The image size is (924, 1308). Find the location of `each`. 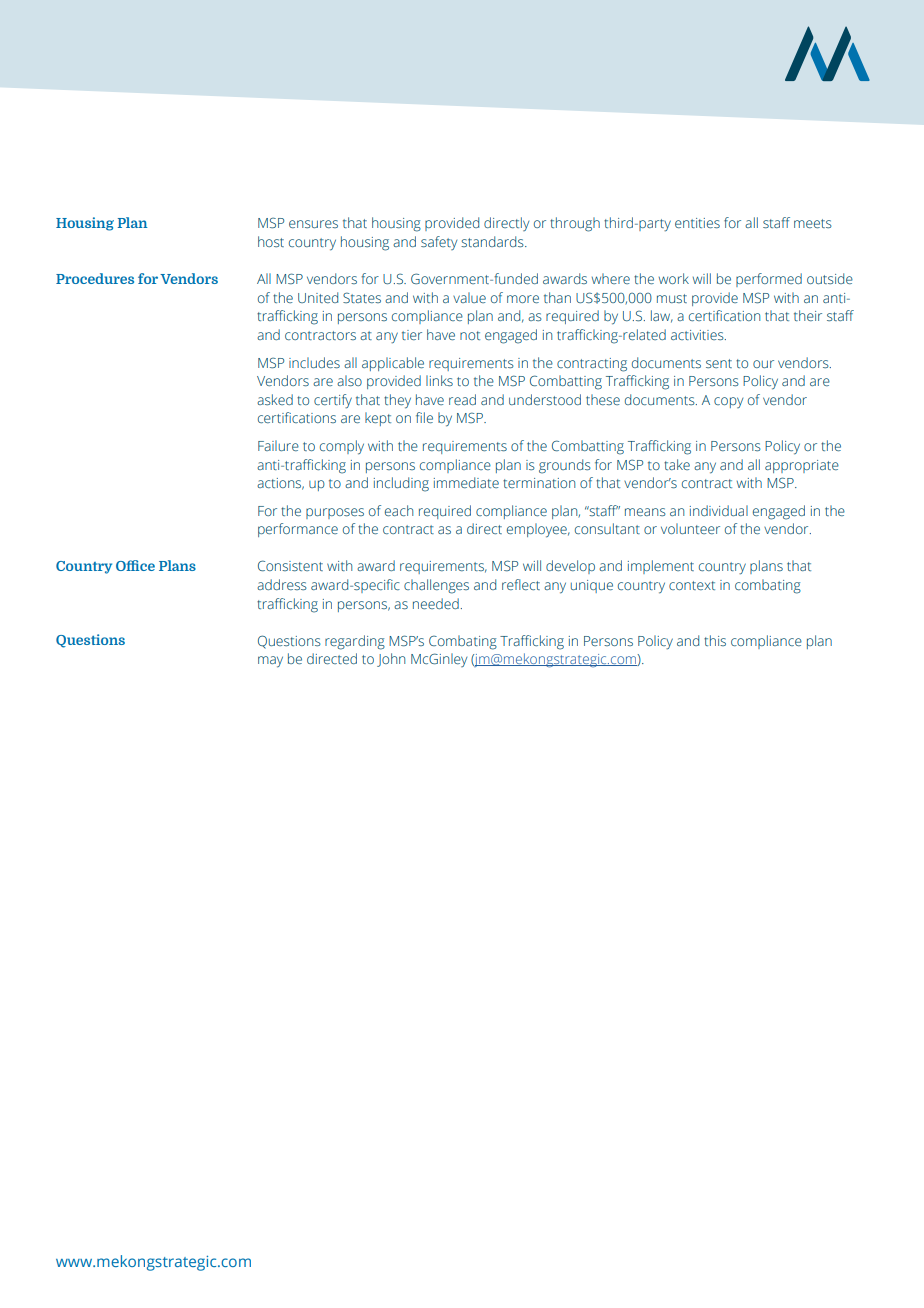

each is located at coordinates (399, 510).
